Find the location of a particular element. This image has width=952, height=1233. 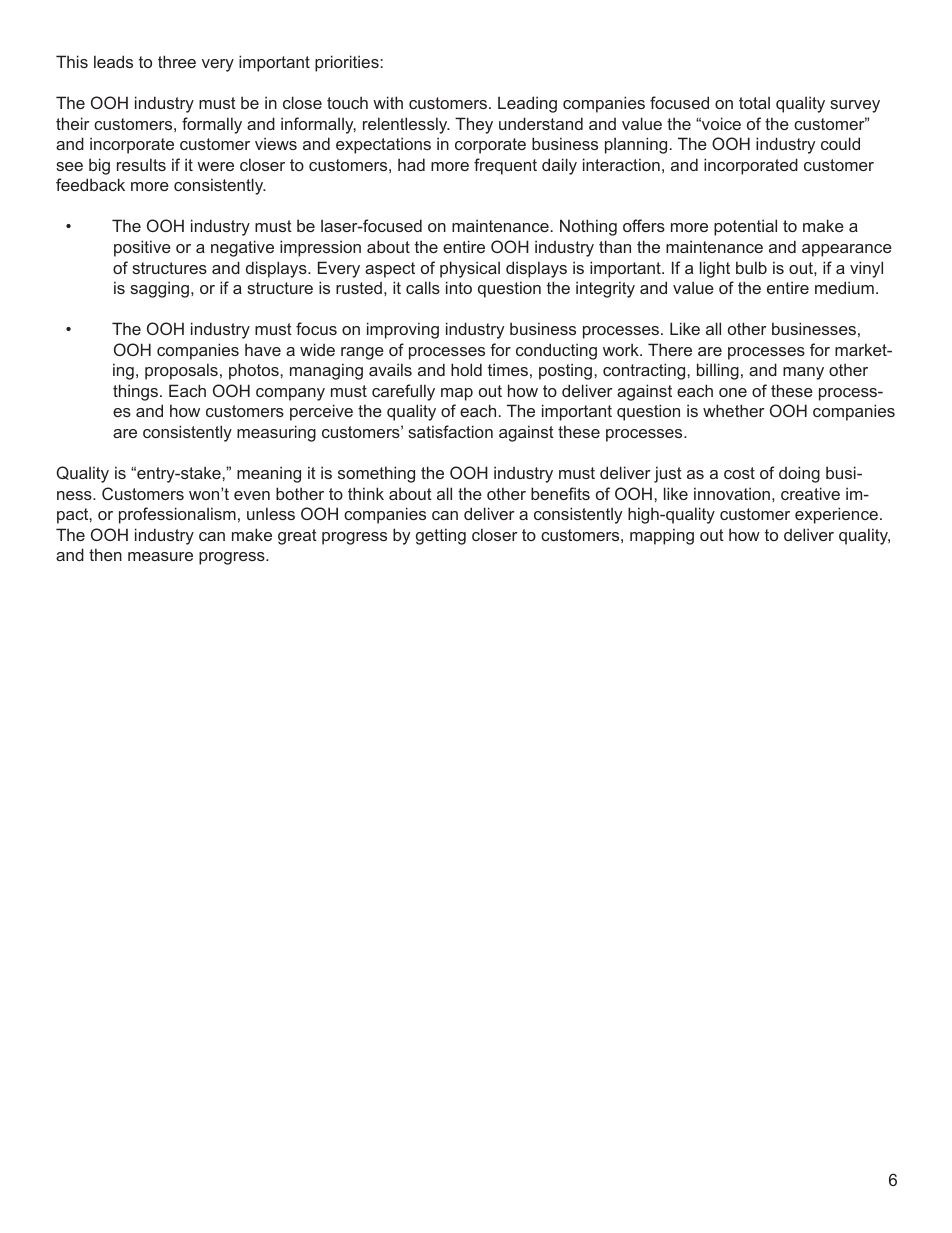

frequent is located at coordinates (505, 166).
